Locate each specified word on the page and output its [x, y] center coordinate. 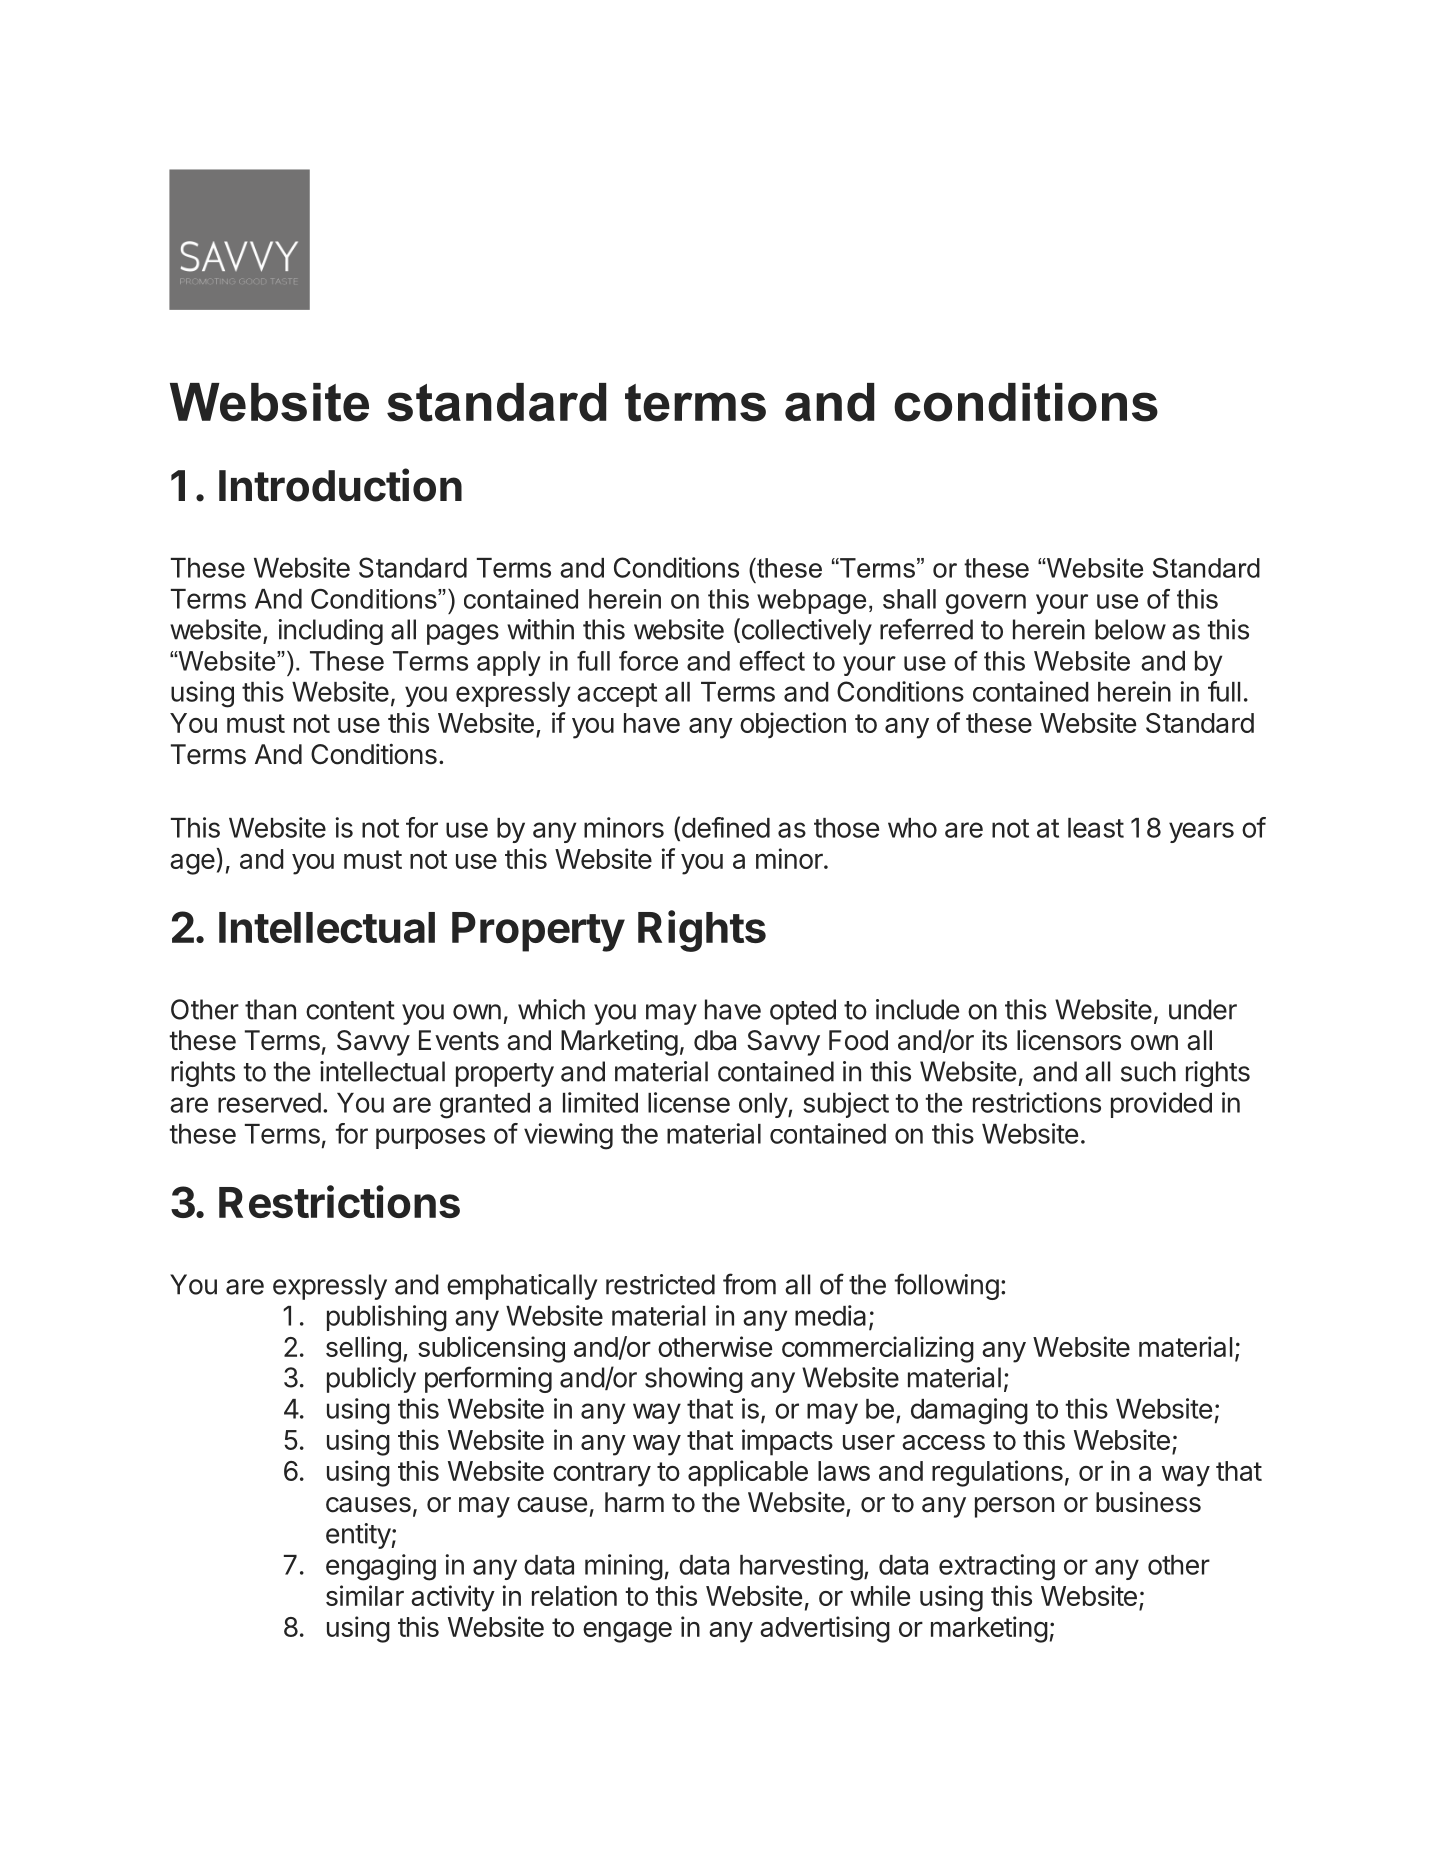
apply [509, 663]
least [1096, 828]
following [946, 1286]
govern [986, 604]
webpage [811, 601]
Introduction [340, 485]
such [1148, 1071]
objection [793, 725]
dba [715, 1040]
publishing [387, 1318]
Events [459, 1040]
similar [365, 1595]
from [749, 1284]
